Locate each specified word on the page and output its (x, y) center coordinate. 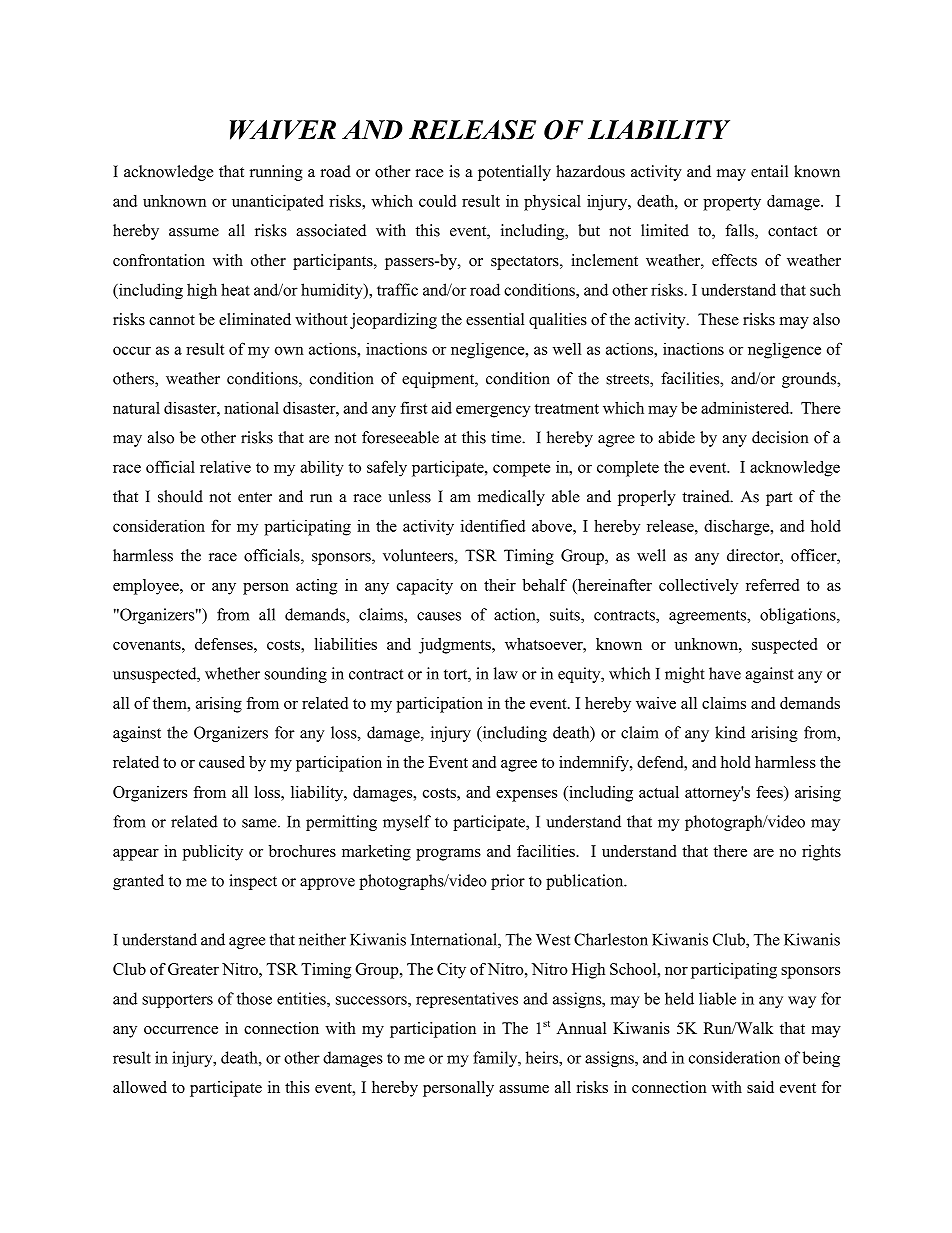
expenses (526, 796)
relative (225, 466)
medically (511, 498)
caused (222, 762)
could (437, 201)
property (732, 203)
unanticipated (278, 202)
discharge (738, 527)
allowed (140, 1087)
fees (770, 792)
